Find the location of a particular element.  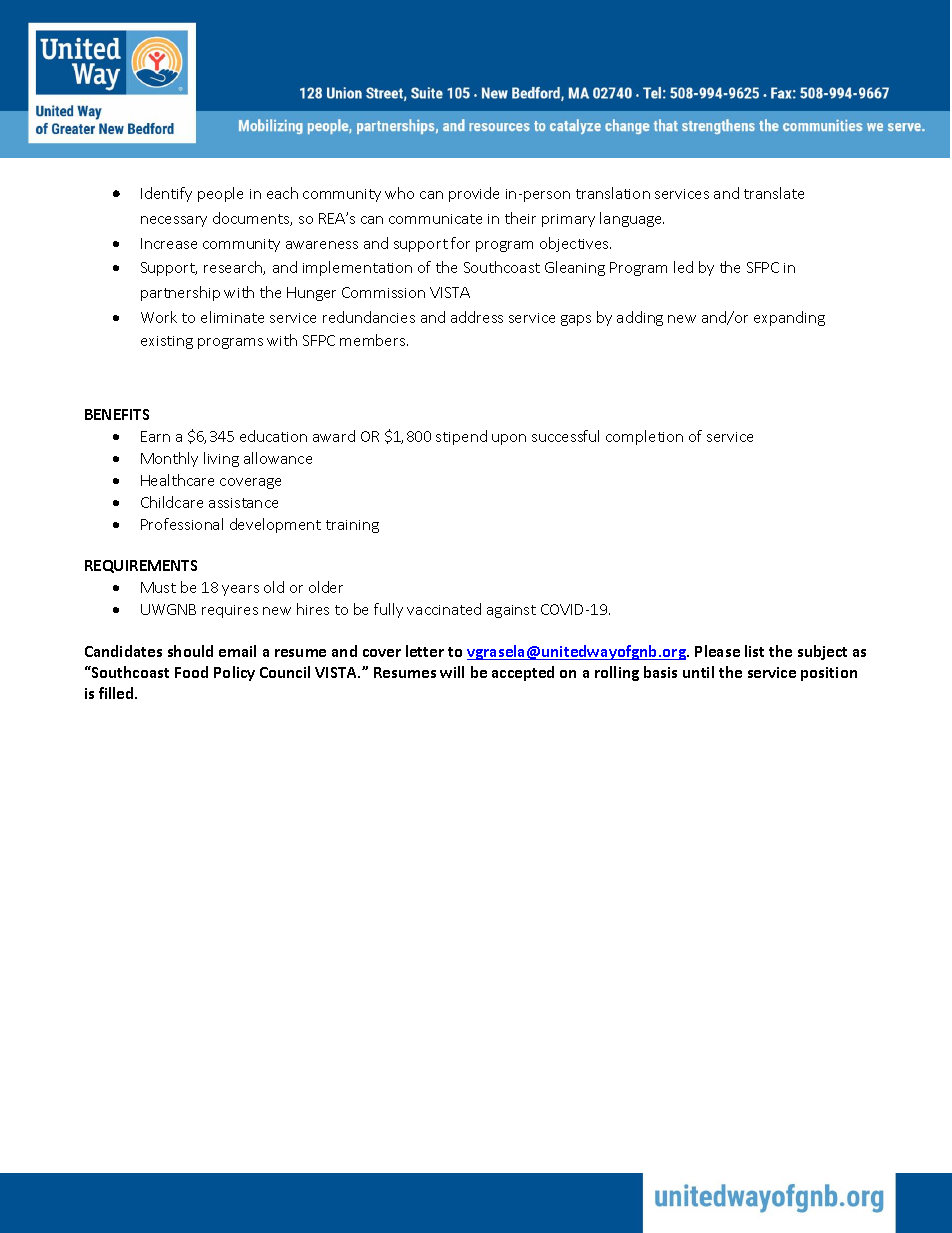

people is located at coordinates (220, 194).
